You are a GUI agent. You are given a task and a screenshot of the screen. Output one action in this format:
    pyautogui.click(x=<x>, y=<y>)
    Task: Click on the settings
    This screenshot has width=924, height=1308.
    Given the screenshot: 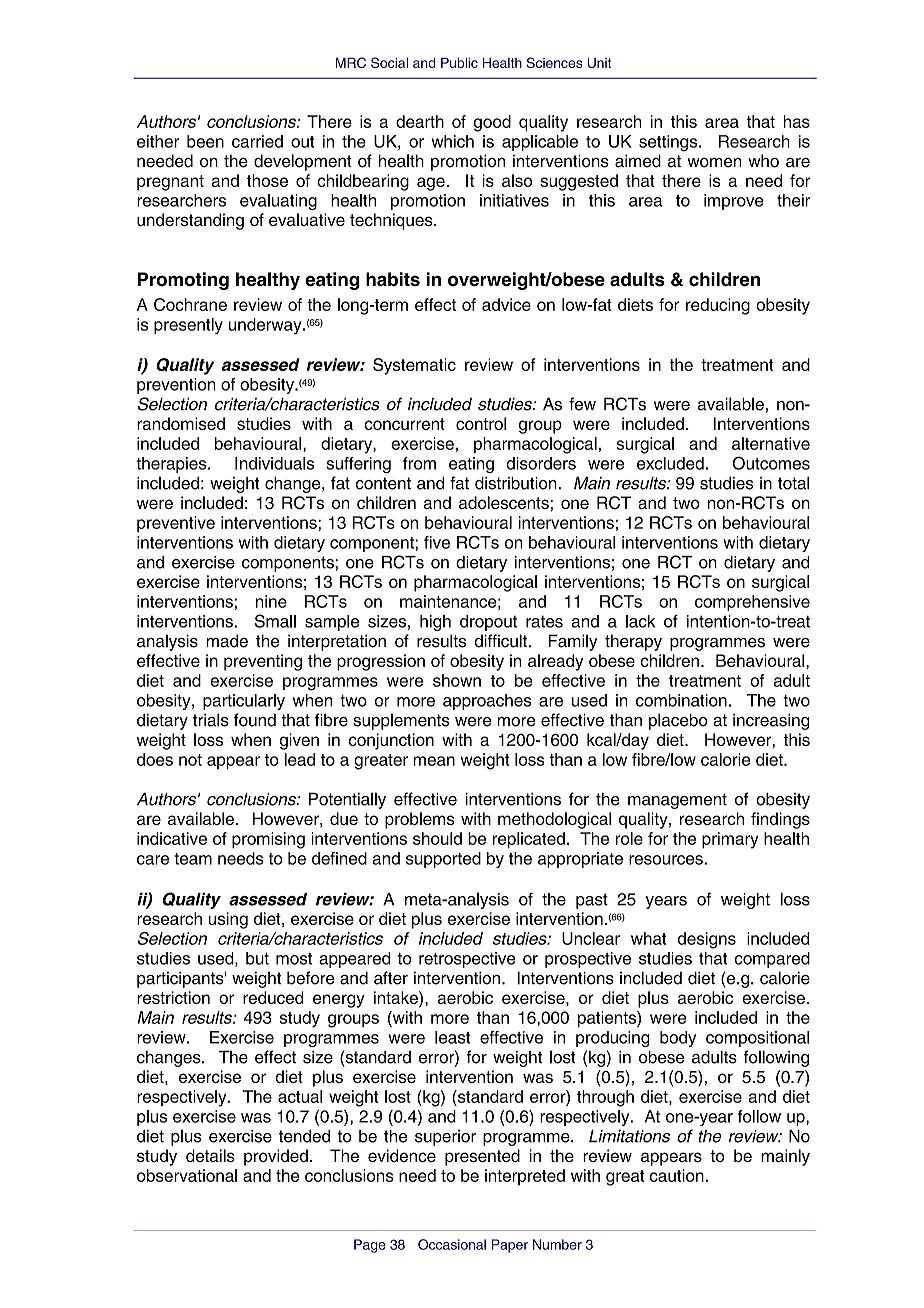 What is the action you would take?
    pyautogui.click(x=669, y=143)
